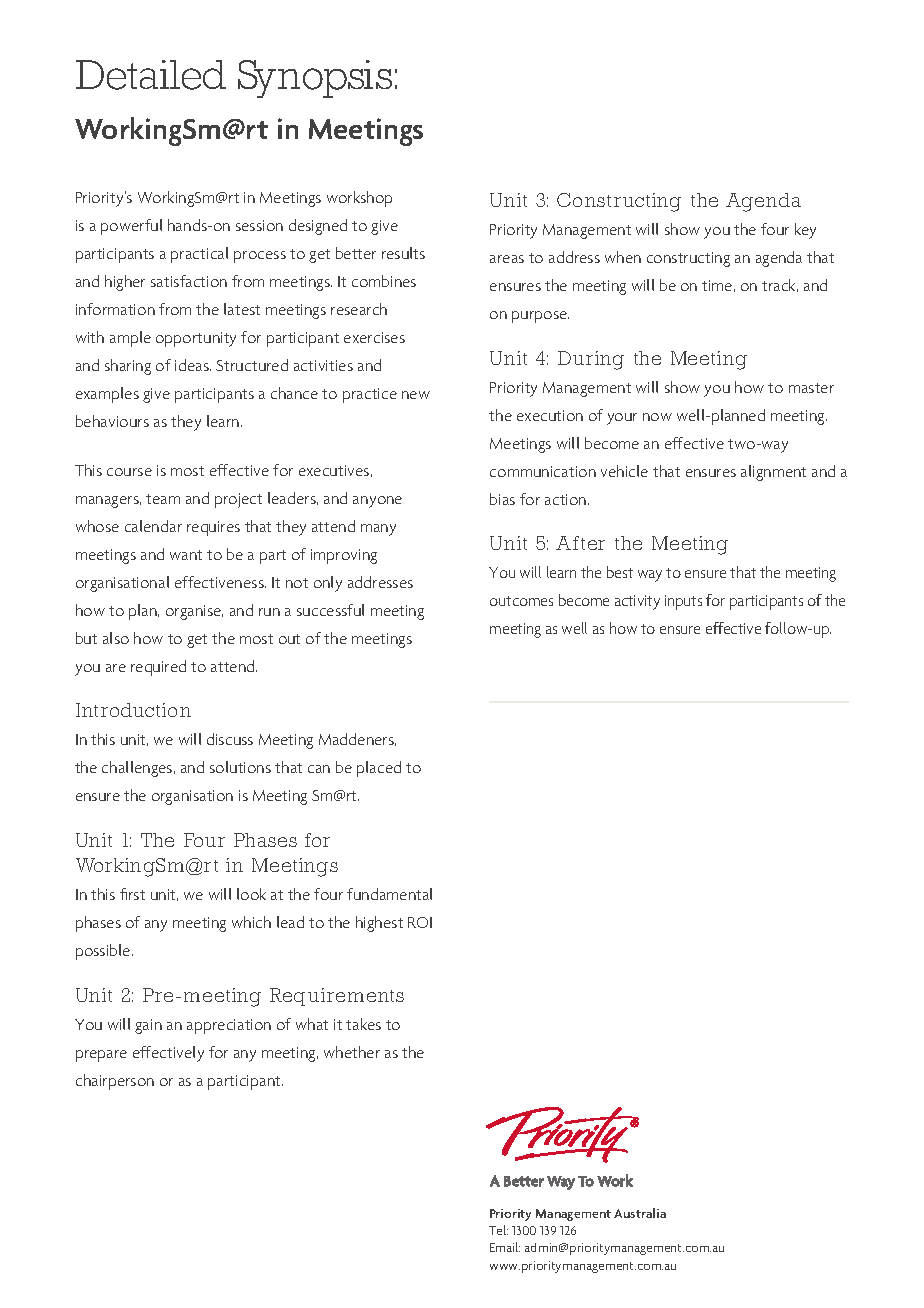 The image size is (924, 1308). Describe the element at coordinates (773, 473) in the page. I see `alignment` at that location.
